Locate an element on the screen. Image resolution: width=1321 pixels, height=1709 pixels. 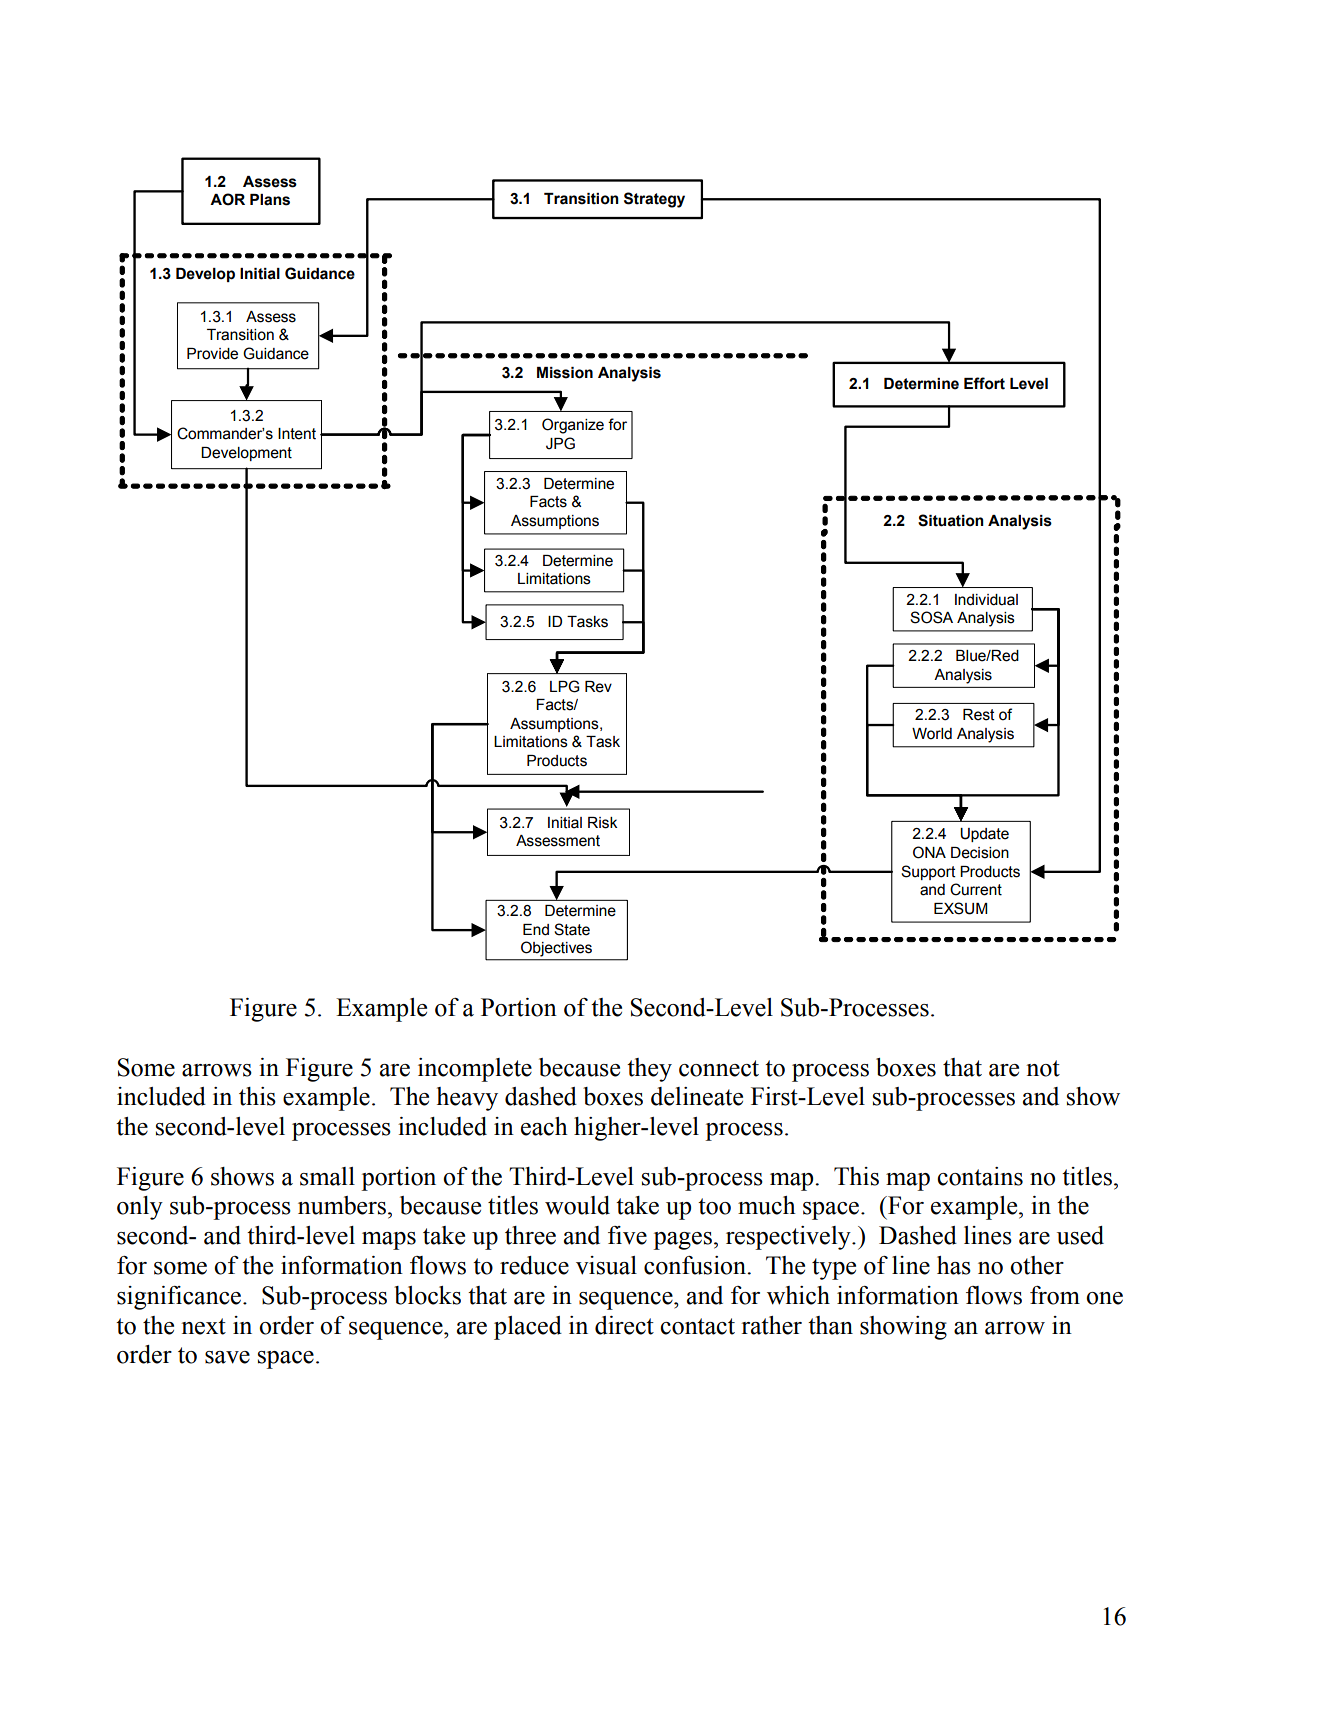
Objectives is located at coordinates (556, 949).
